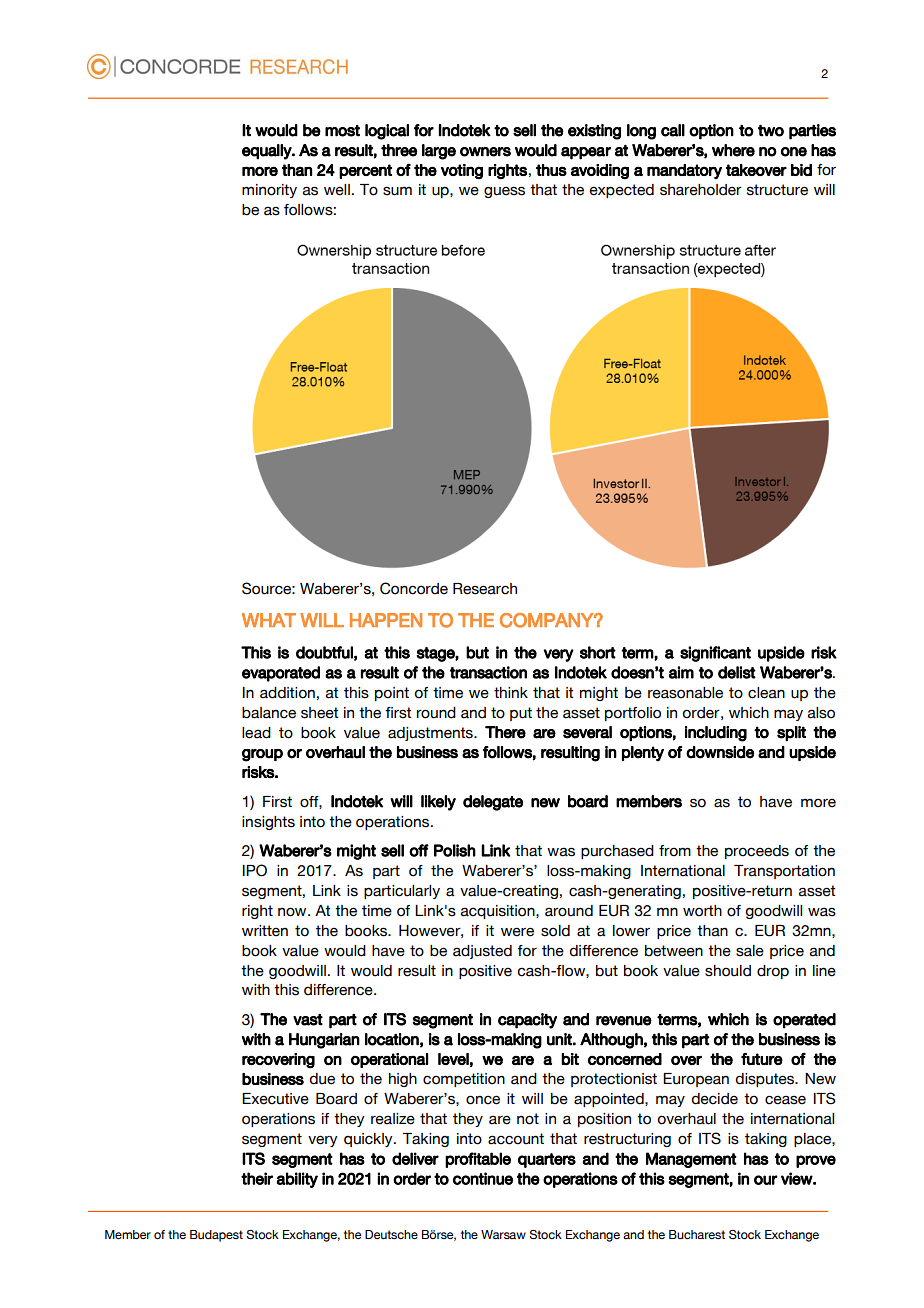 The image size is (924, 1308). I want to click on WHAT, so click(269, 620).
